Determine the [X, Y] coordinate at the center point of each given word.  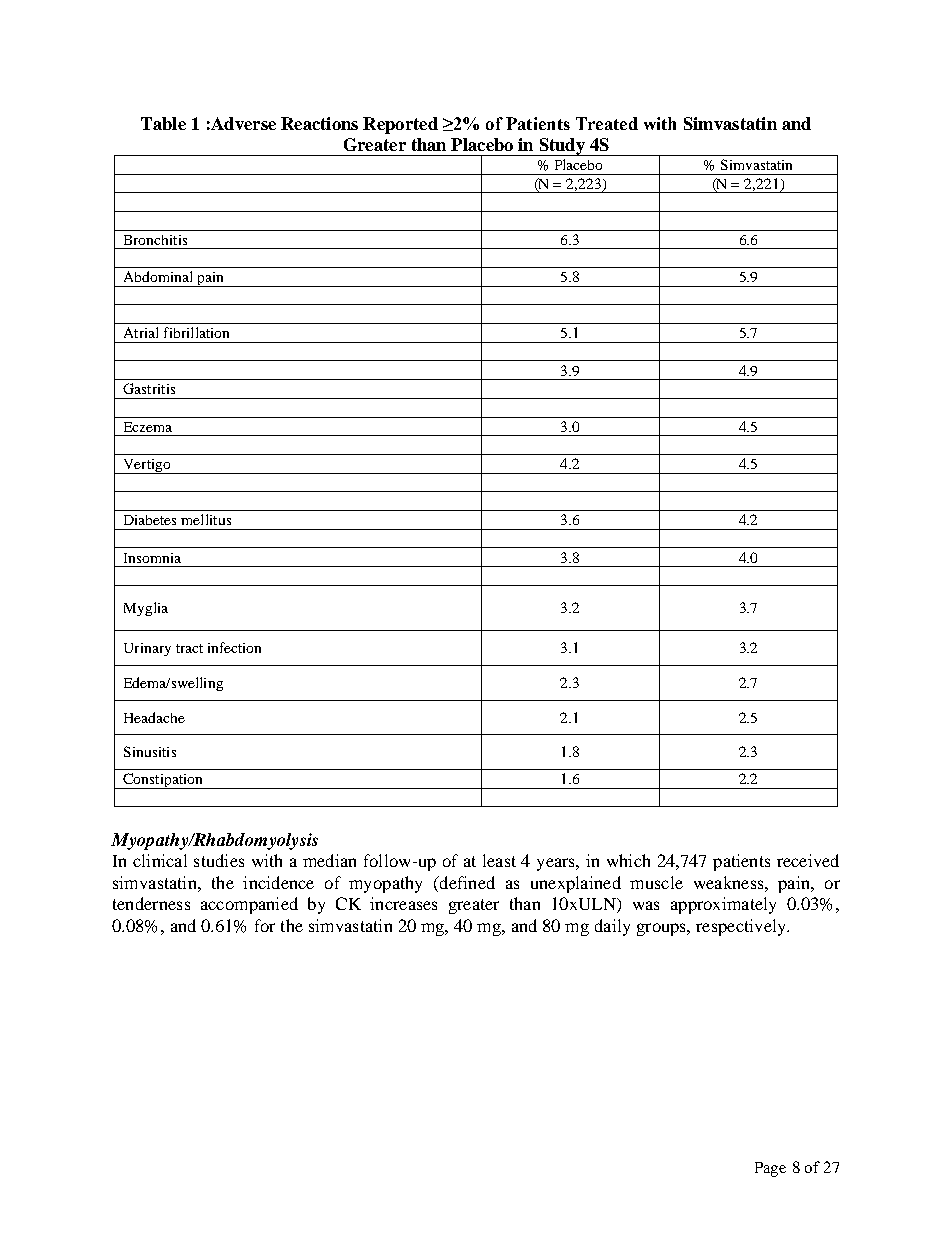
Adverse [242, 123]
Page [770, 1169]
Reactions [319, 123]
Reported [400, 125]
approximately [723, 905]
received [808, 860]
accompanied [249, 905]
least [499, 860]
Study [562, 147]
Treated [607, 123]
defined [466, 882]
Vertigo [147, 466]
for [265, 925]
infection [234, 647]
